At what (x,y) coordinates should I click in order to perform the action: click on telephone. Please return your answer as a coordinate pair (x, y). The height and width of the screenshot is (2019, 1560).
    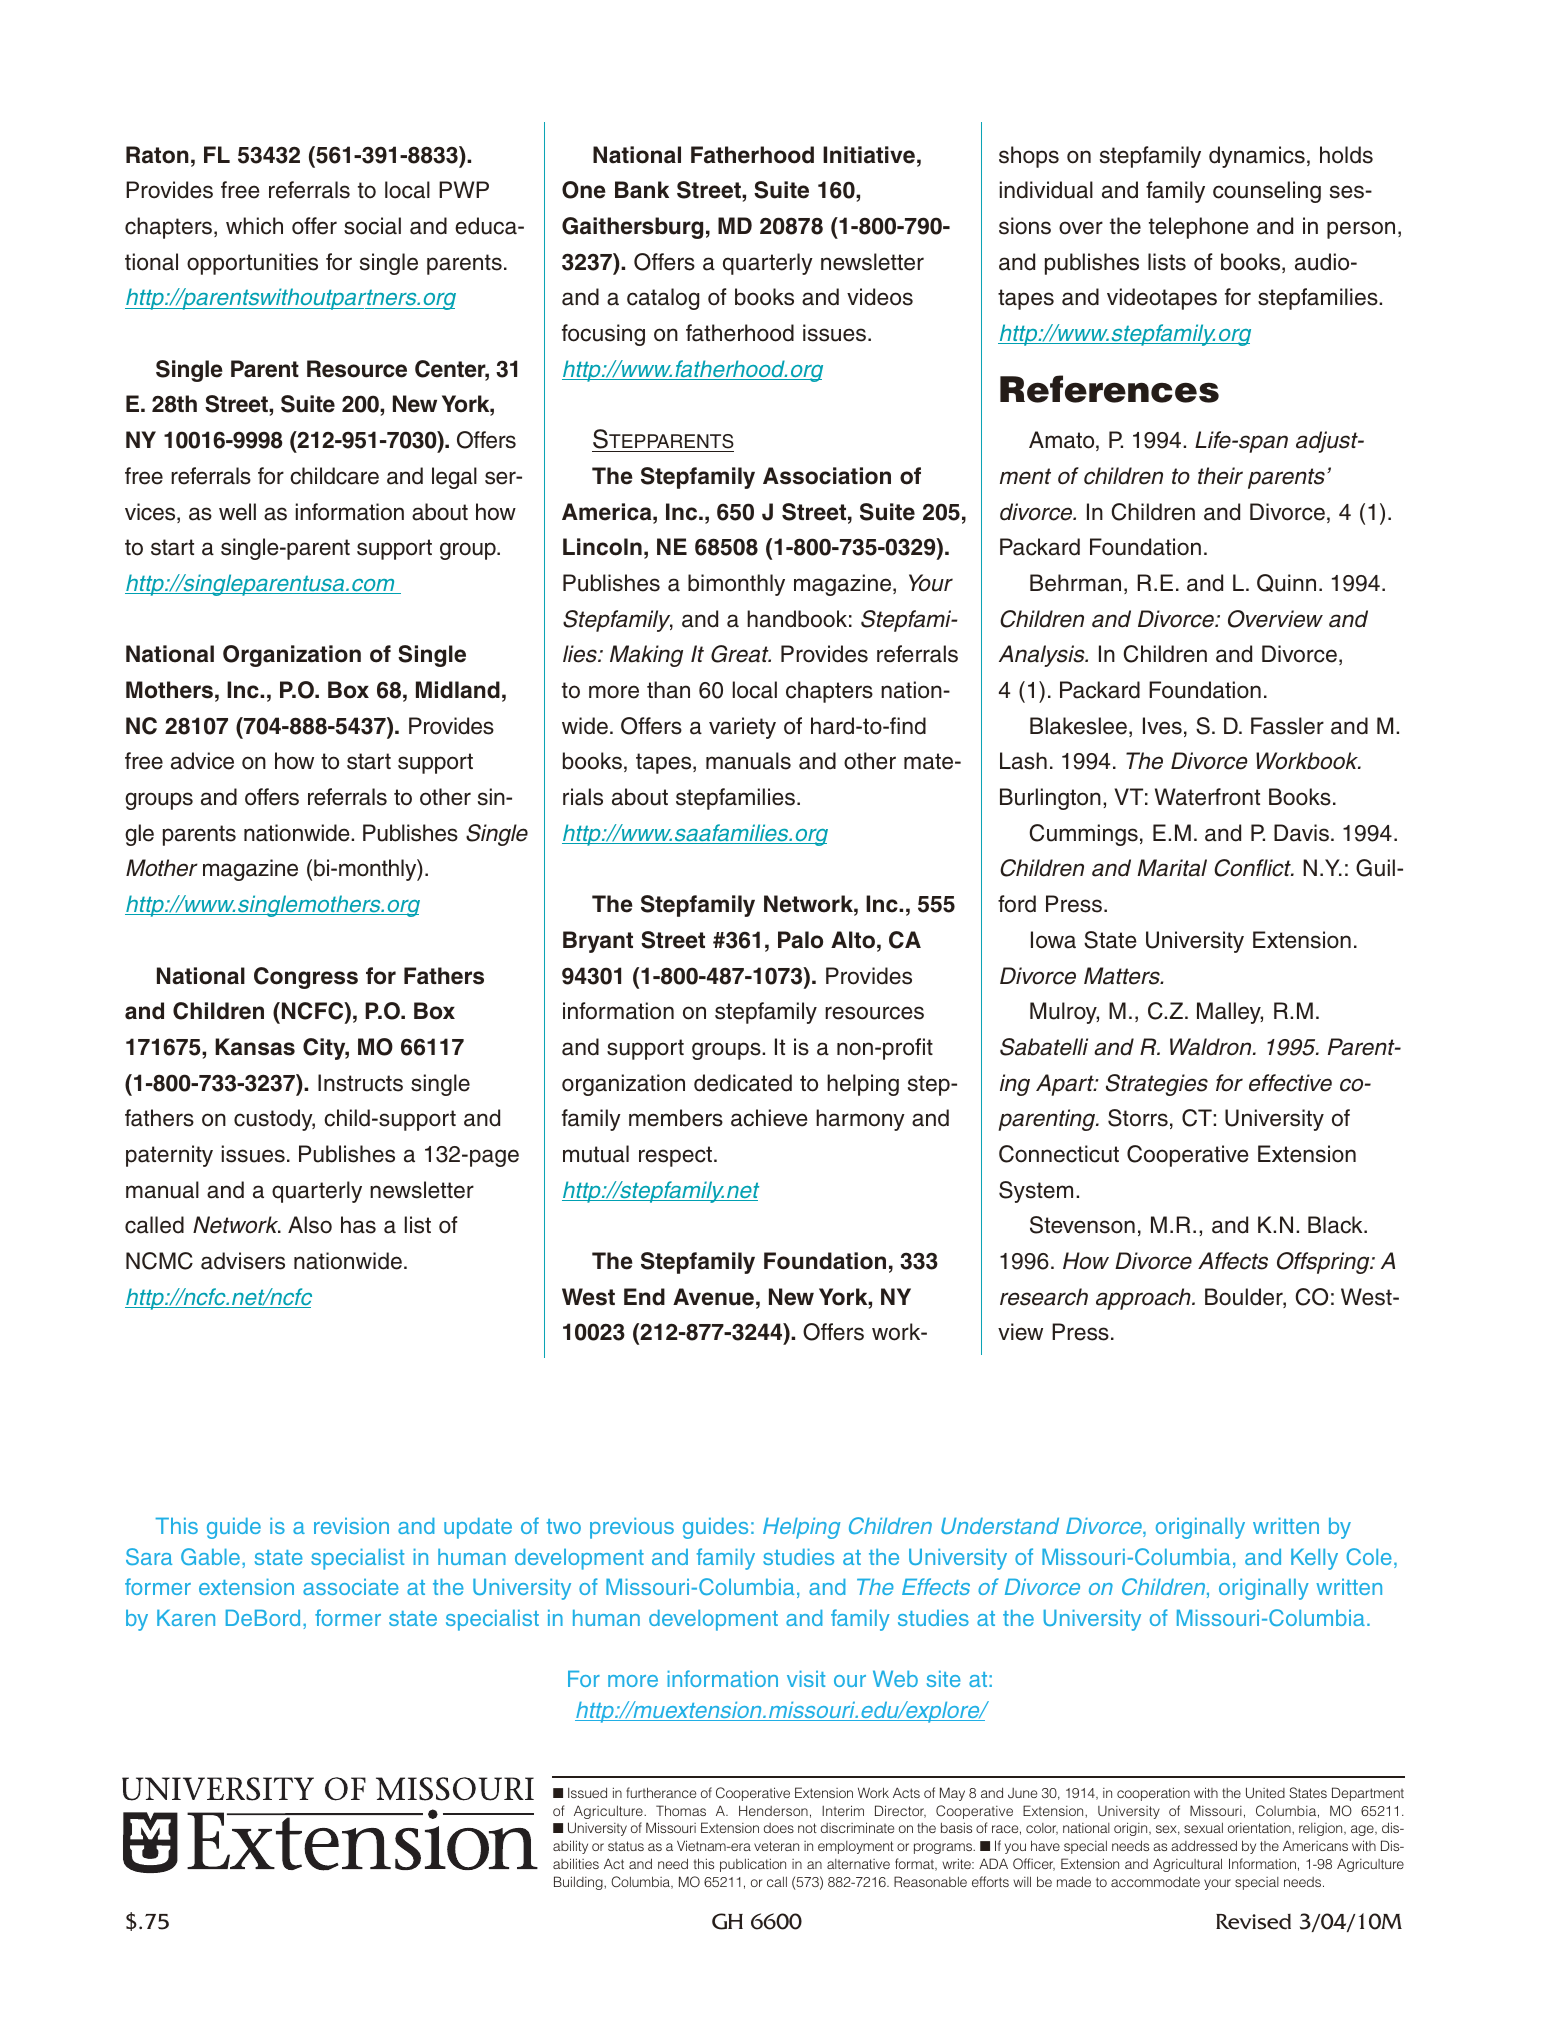
    Looking at the image, I should click on (1198, 228).
